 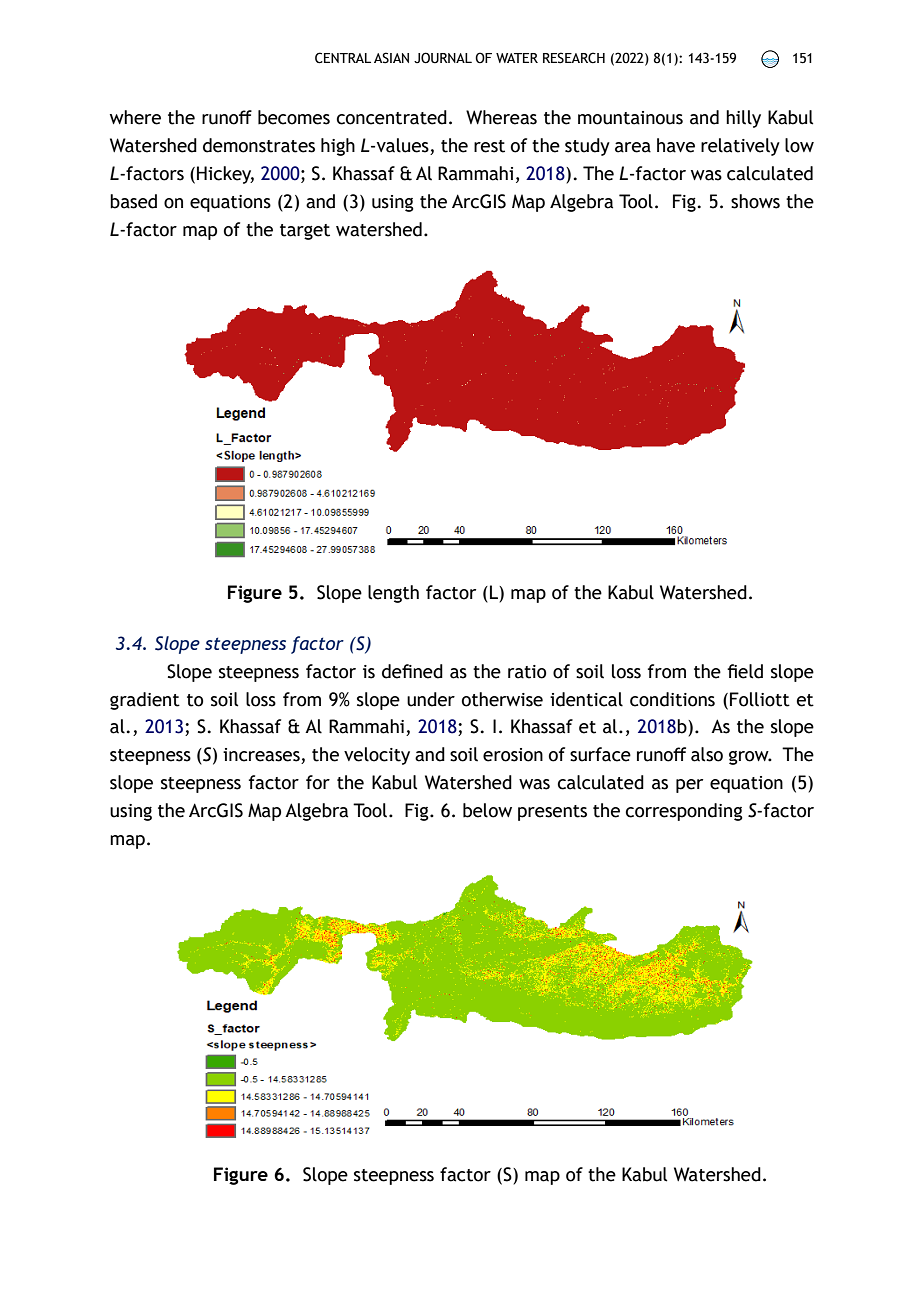 I want to click on target, so click(x=305, y=232).
